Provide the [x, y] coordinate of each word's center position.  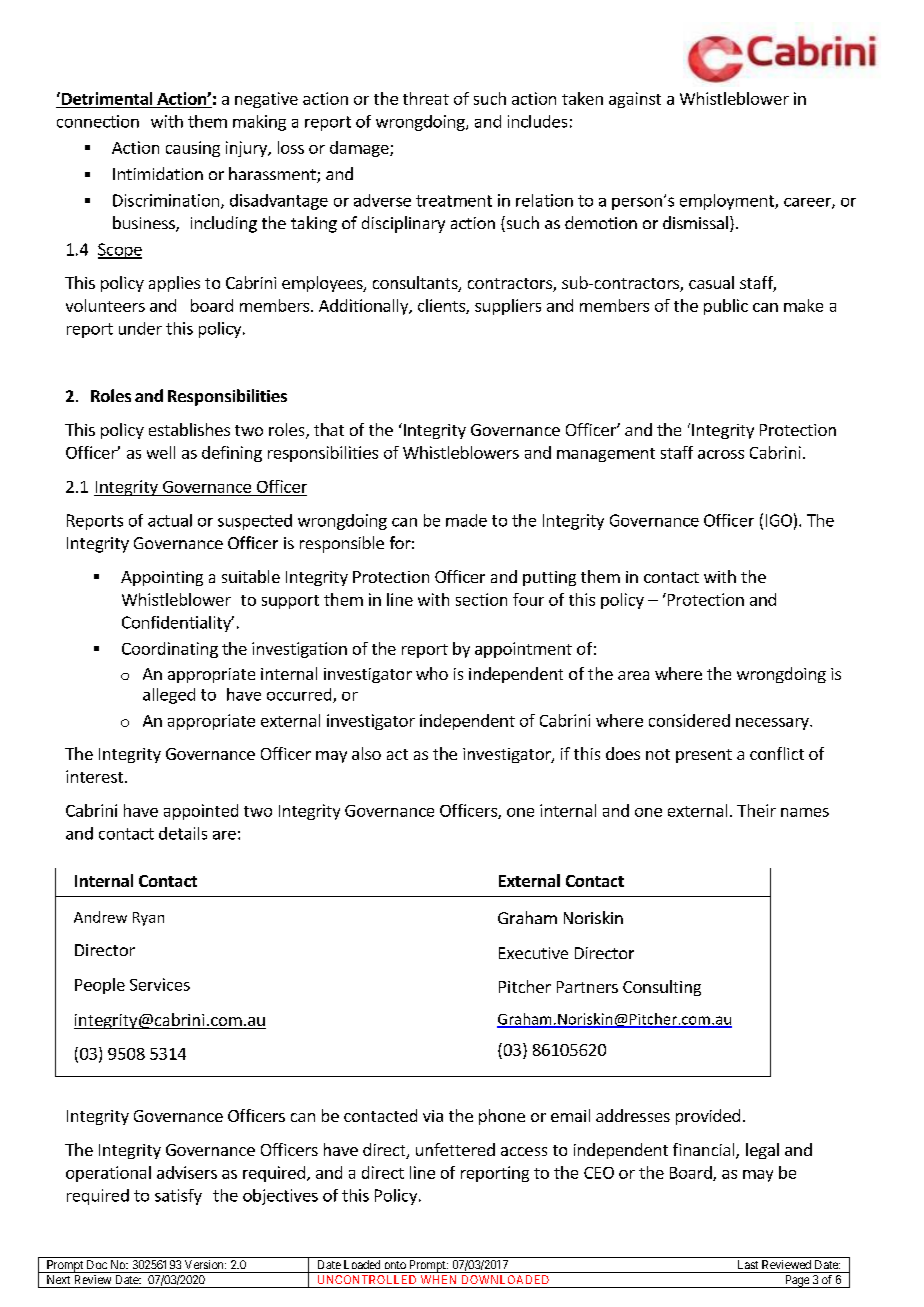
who [432, 673]
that [329, 429]
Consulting [662, 988]
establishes [189, 429]
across [721, 454]
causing [193, 149]
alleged [169, 696]
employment [728, 202]
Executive [533, 953]
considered [689, 720]
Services [160, 984]
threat [426, 98]
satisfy [178, 1197]
